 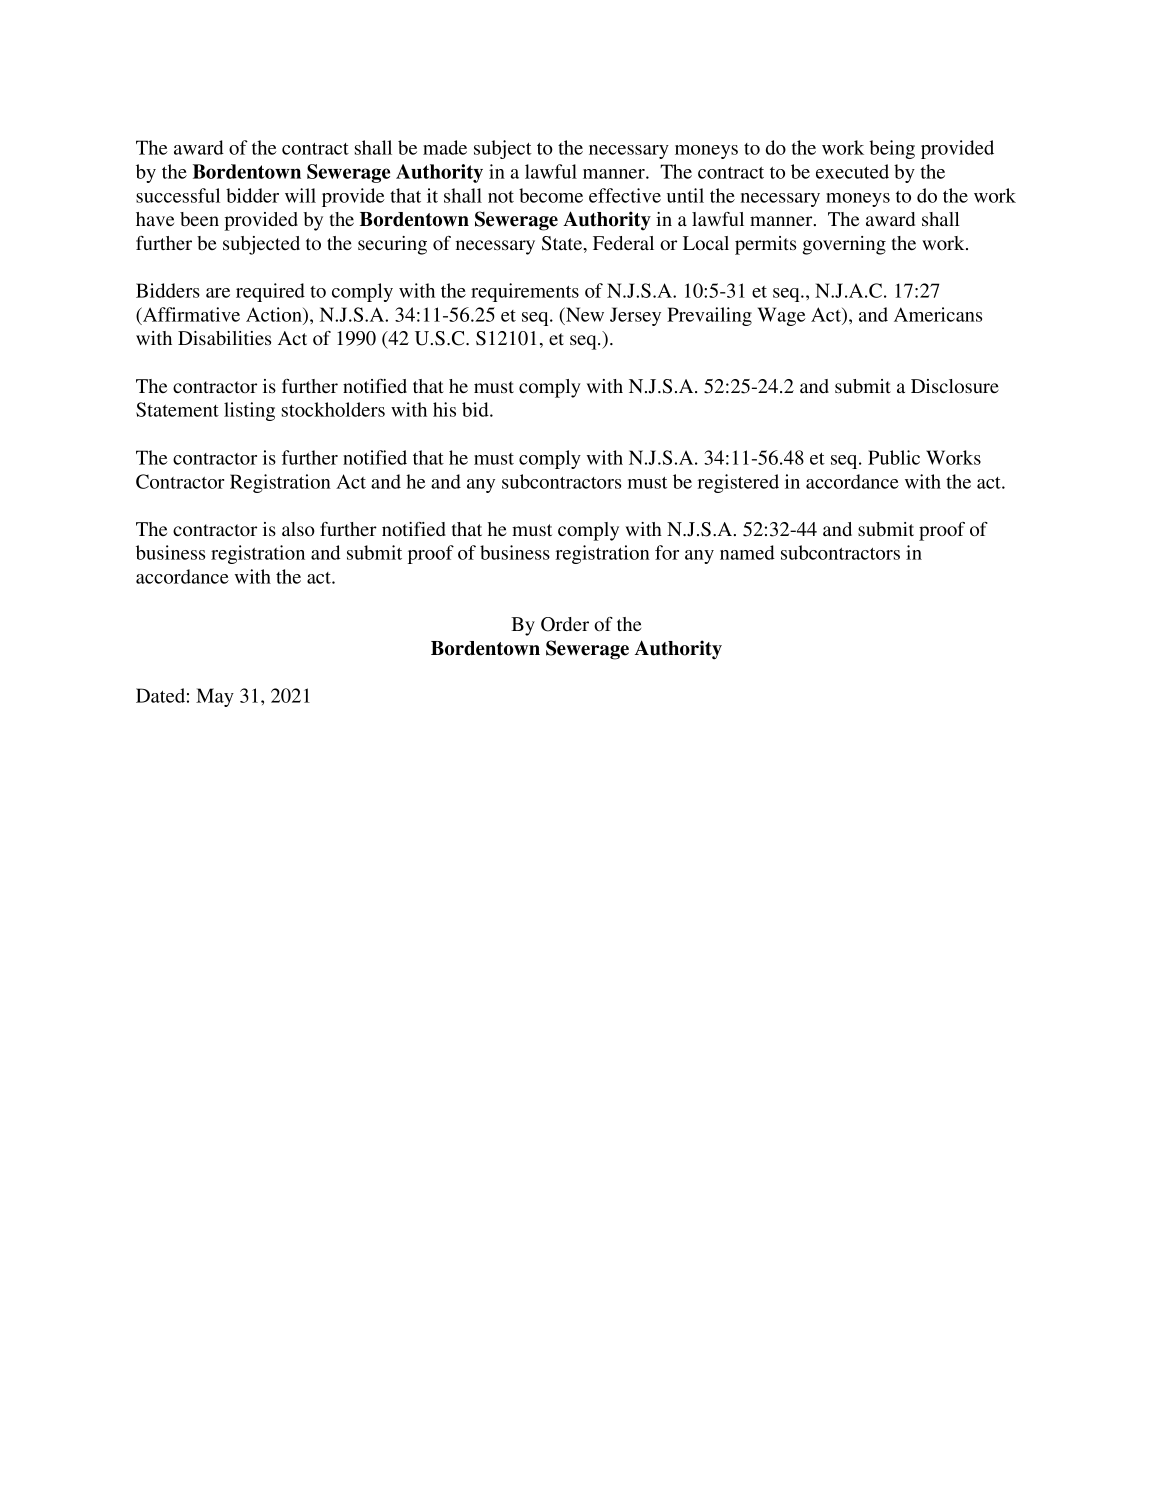 What do you see at coordinates (894, 457) in the screenshot?
I see `Public` at bounding box center [894, 457].
